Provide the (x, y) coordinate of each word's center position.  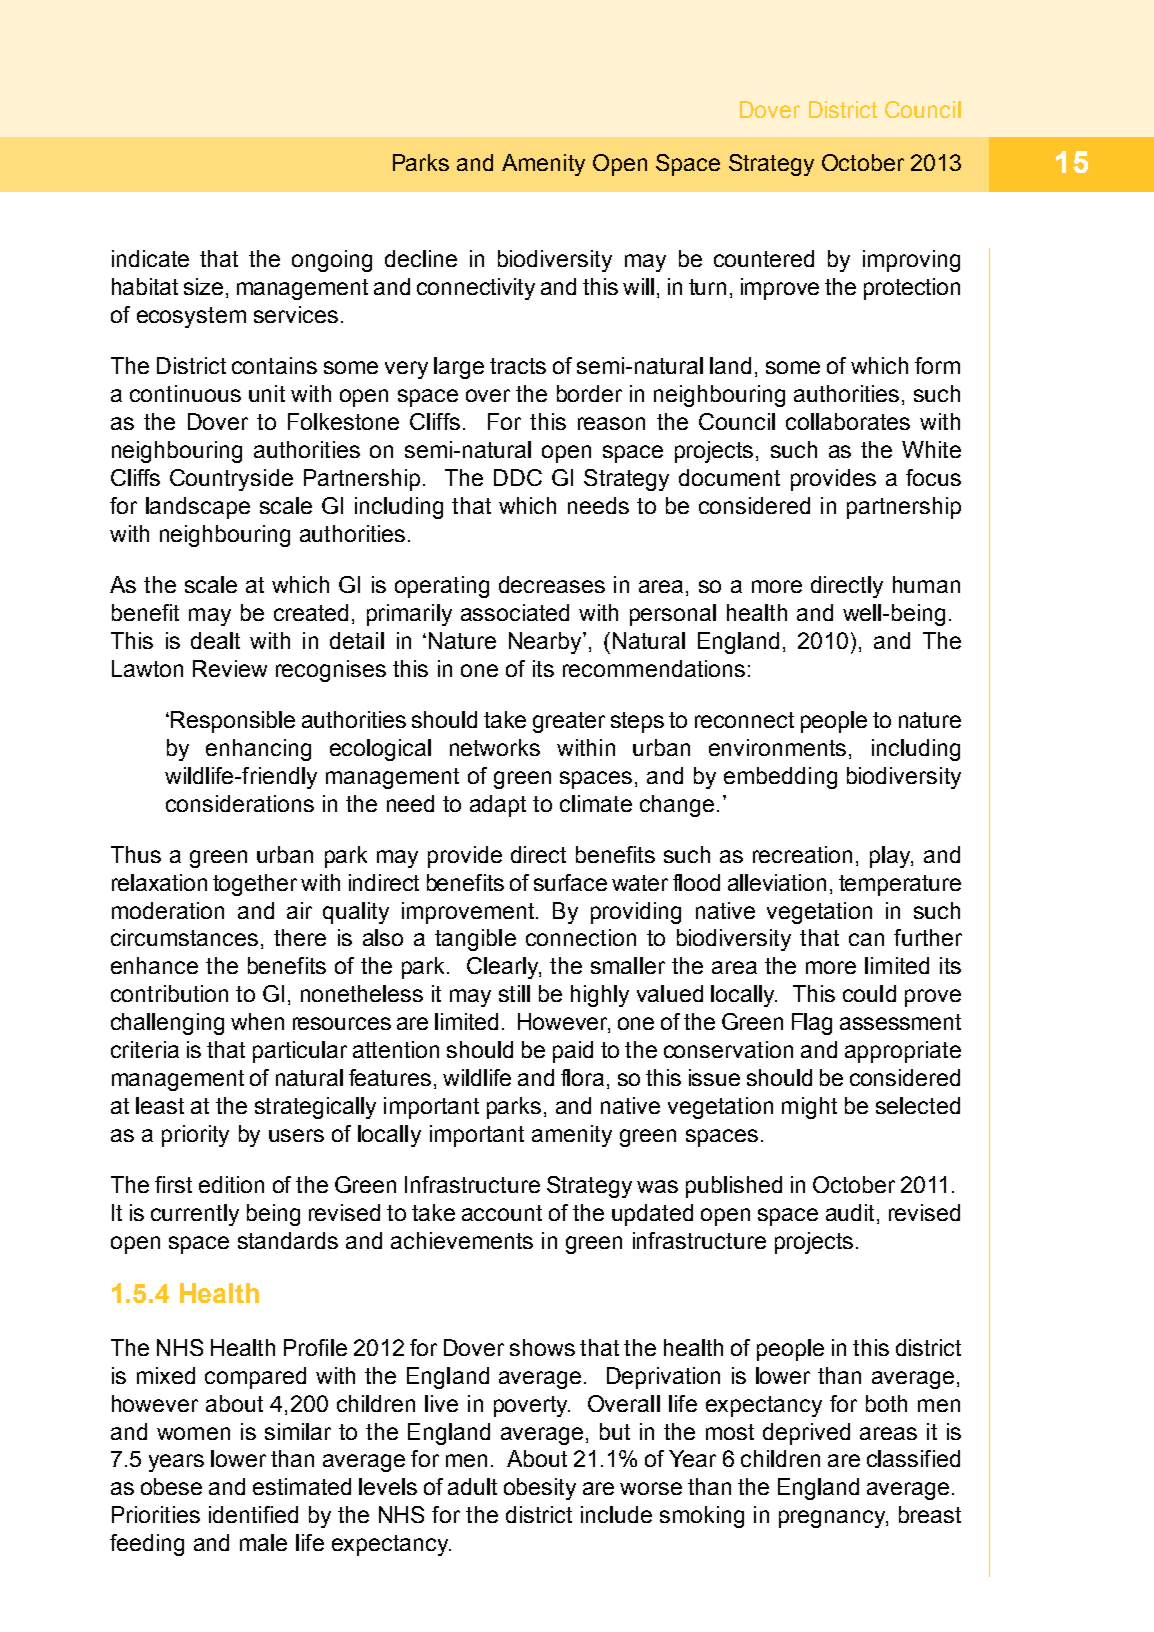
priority (195, 1136)
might (809, 1108)
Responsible (233, 722)
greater (569, 722)
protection (912, 289)
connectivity (476, 289)
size (203, 286)
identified (253, 1514)
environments (777, 747)
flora (582, 1077)
